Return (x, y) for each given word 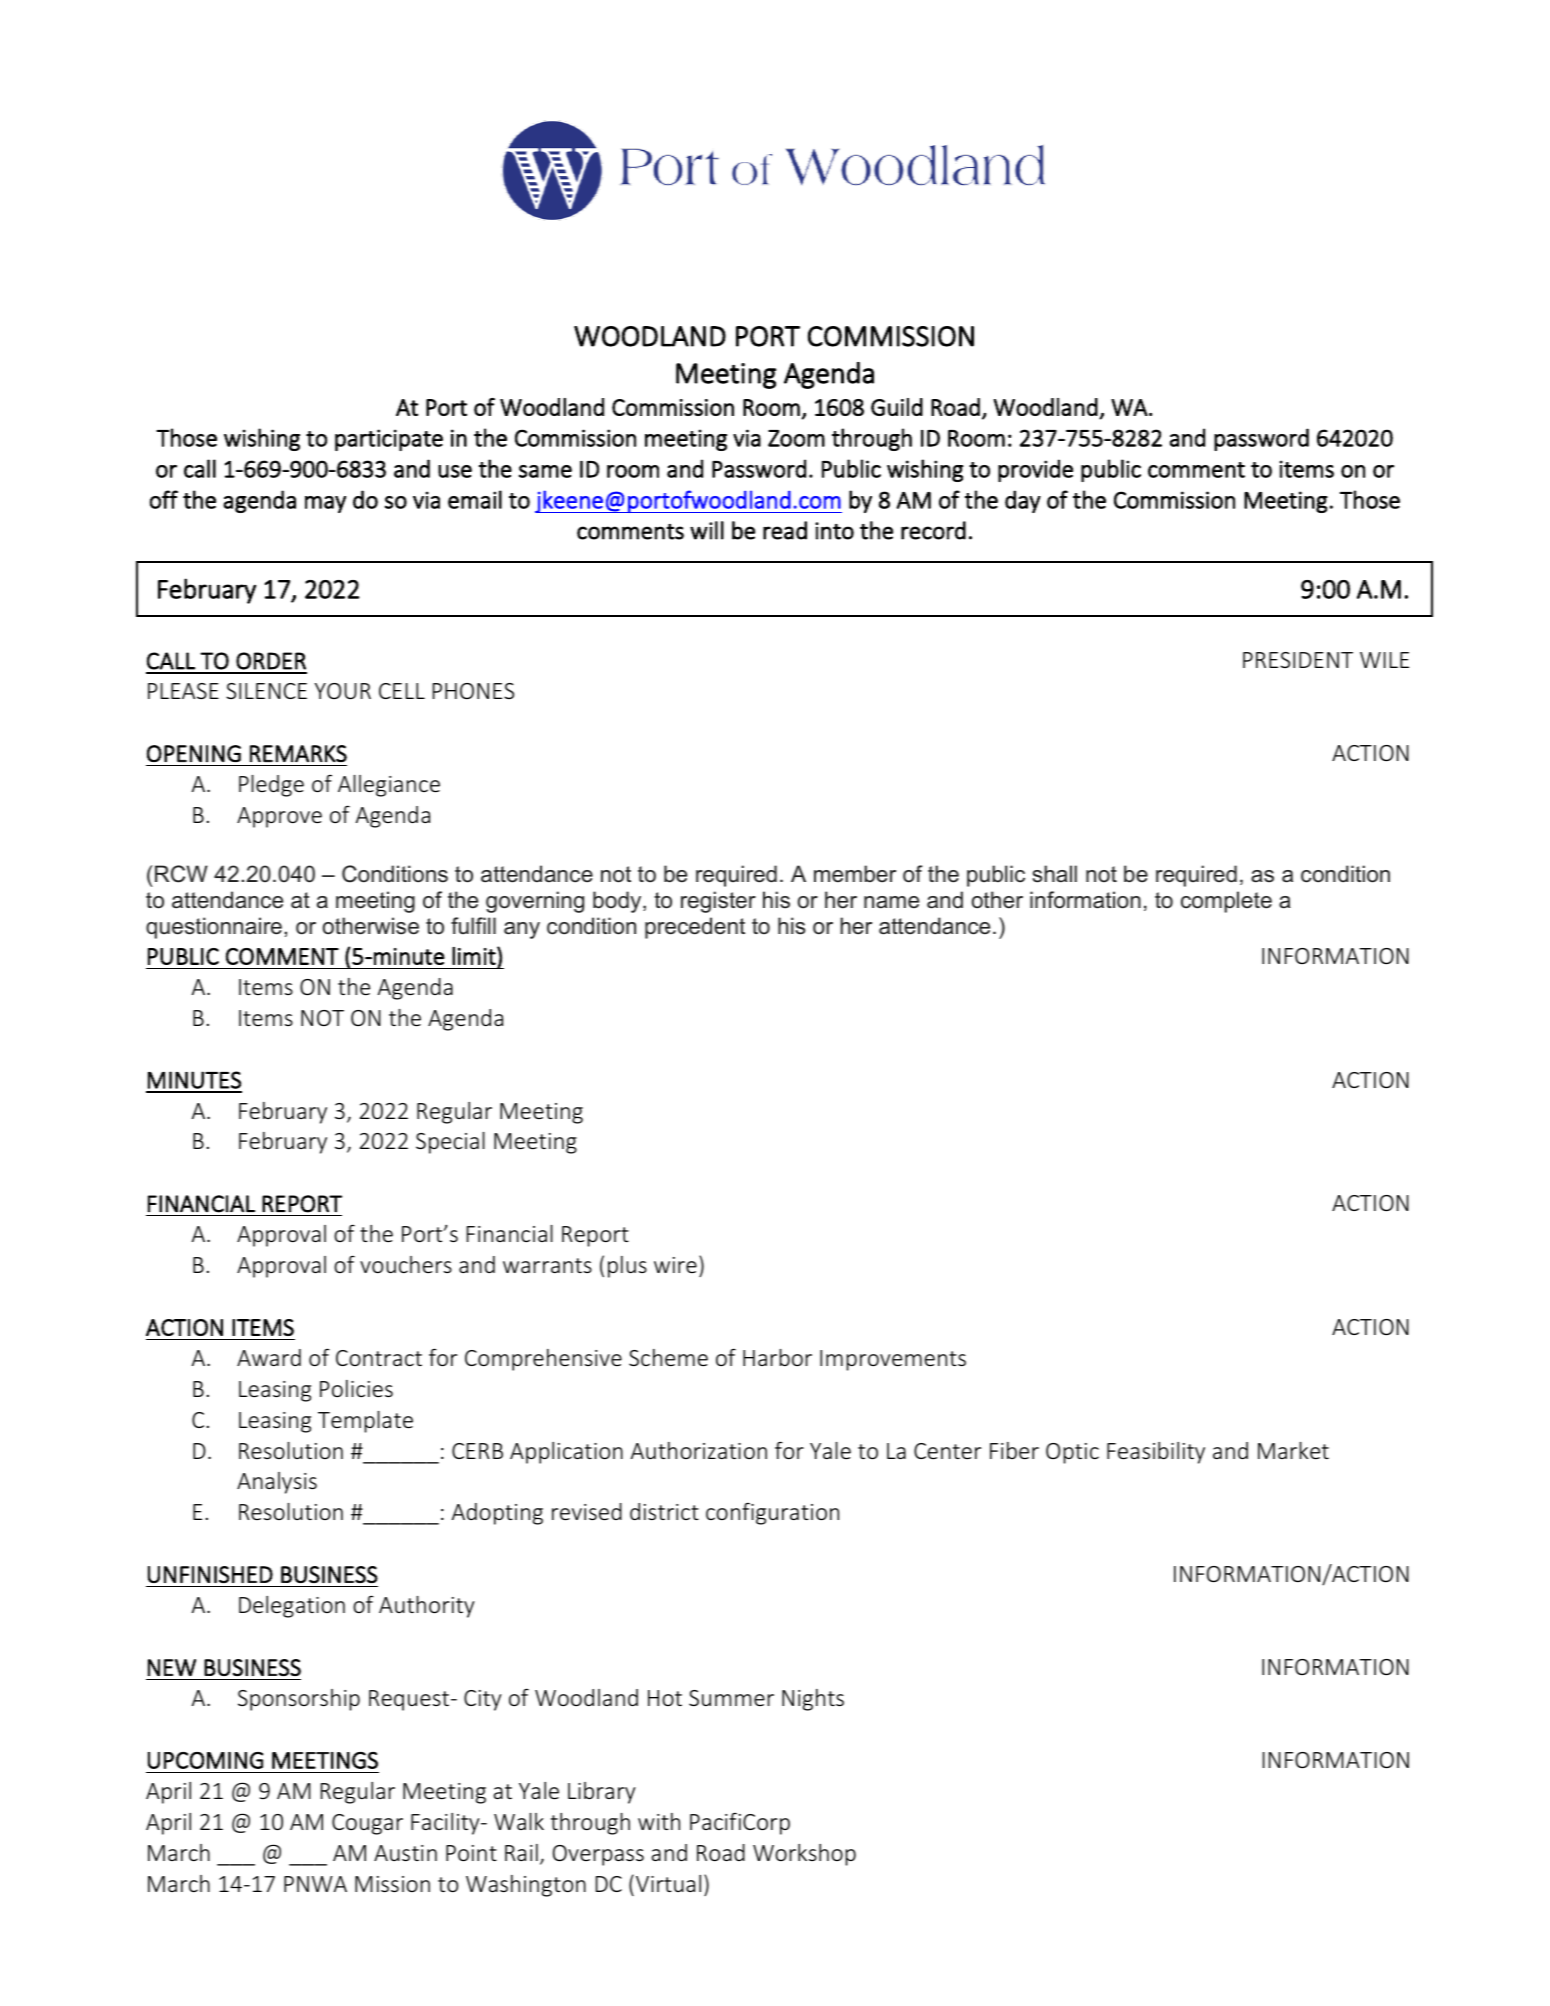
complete (1226, 902)
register (718, 902)
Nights (813, 1700)
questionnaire (214, 928)
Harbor (777, 1357)
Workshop (804, 1855)
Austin (405, 1853)
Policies (356, 1388)
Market (1293, 1450)
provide (1035, 470)
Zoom (796, 438)
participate (389, 440)
